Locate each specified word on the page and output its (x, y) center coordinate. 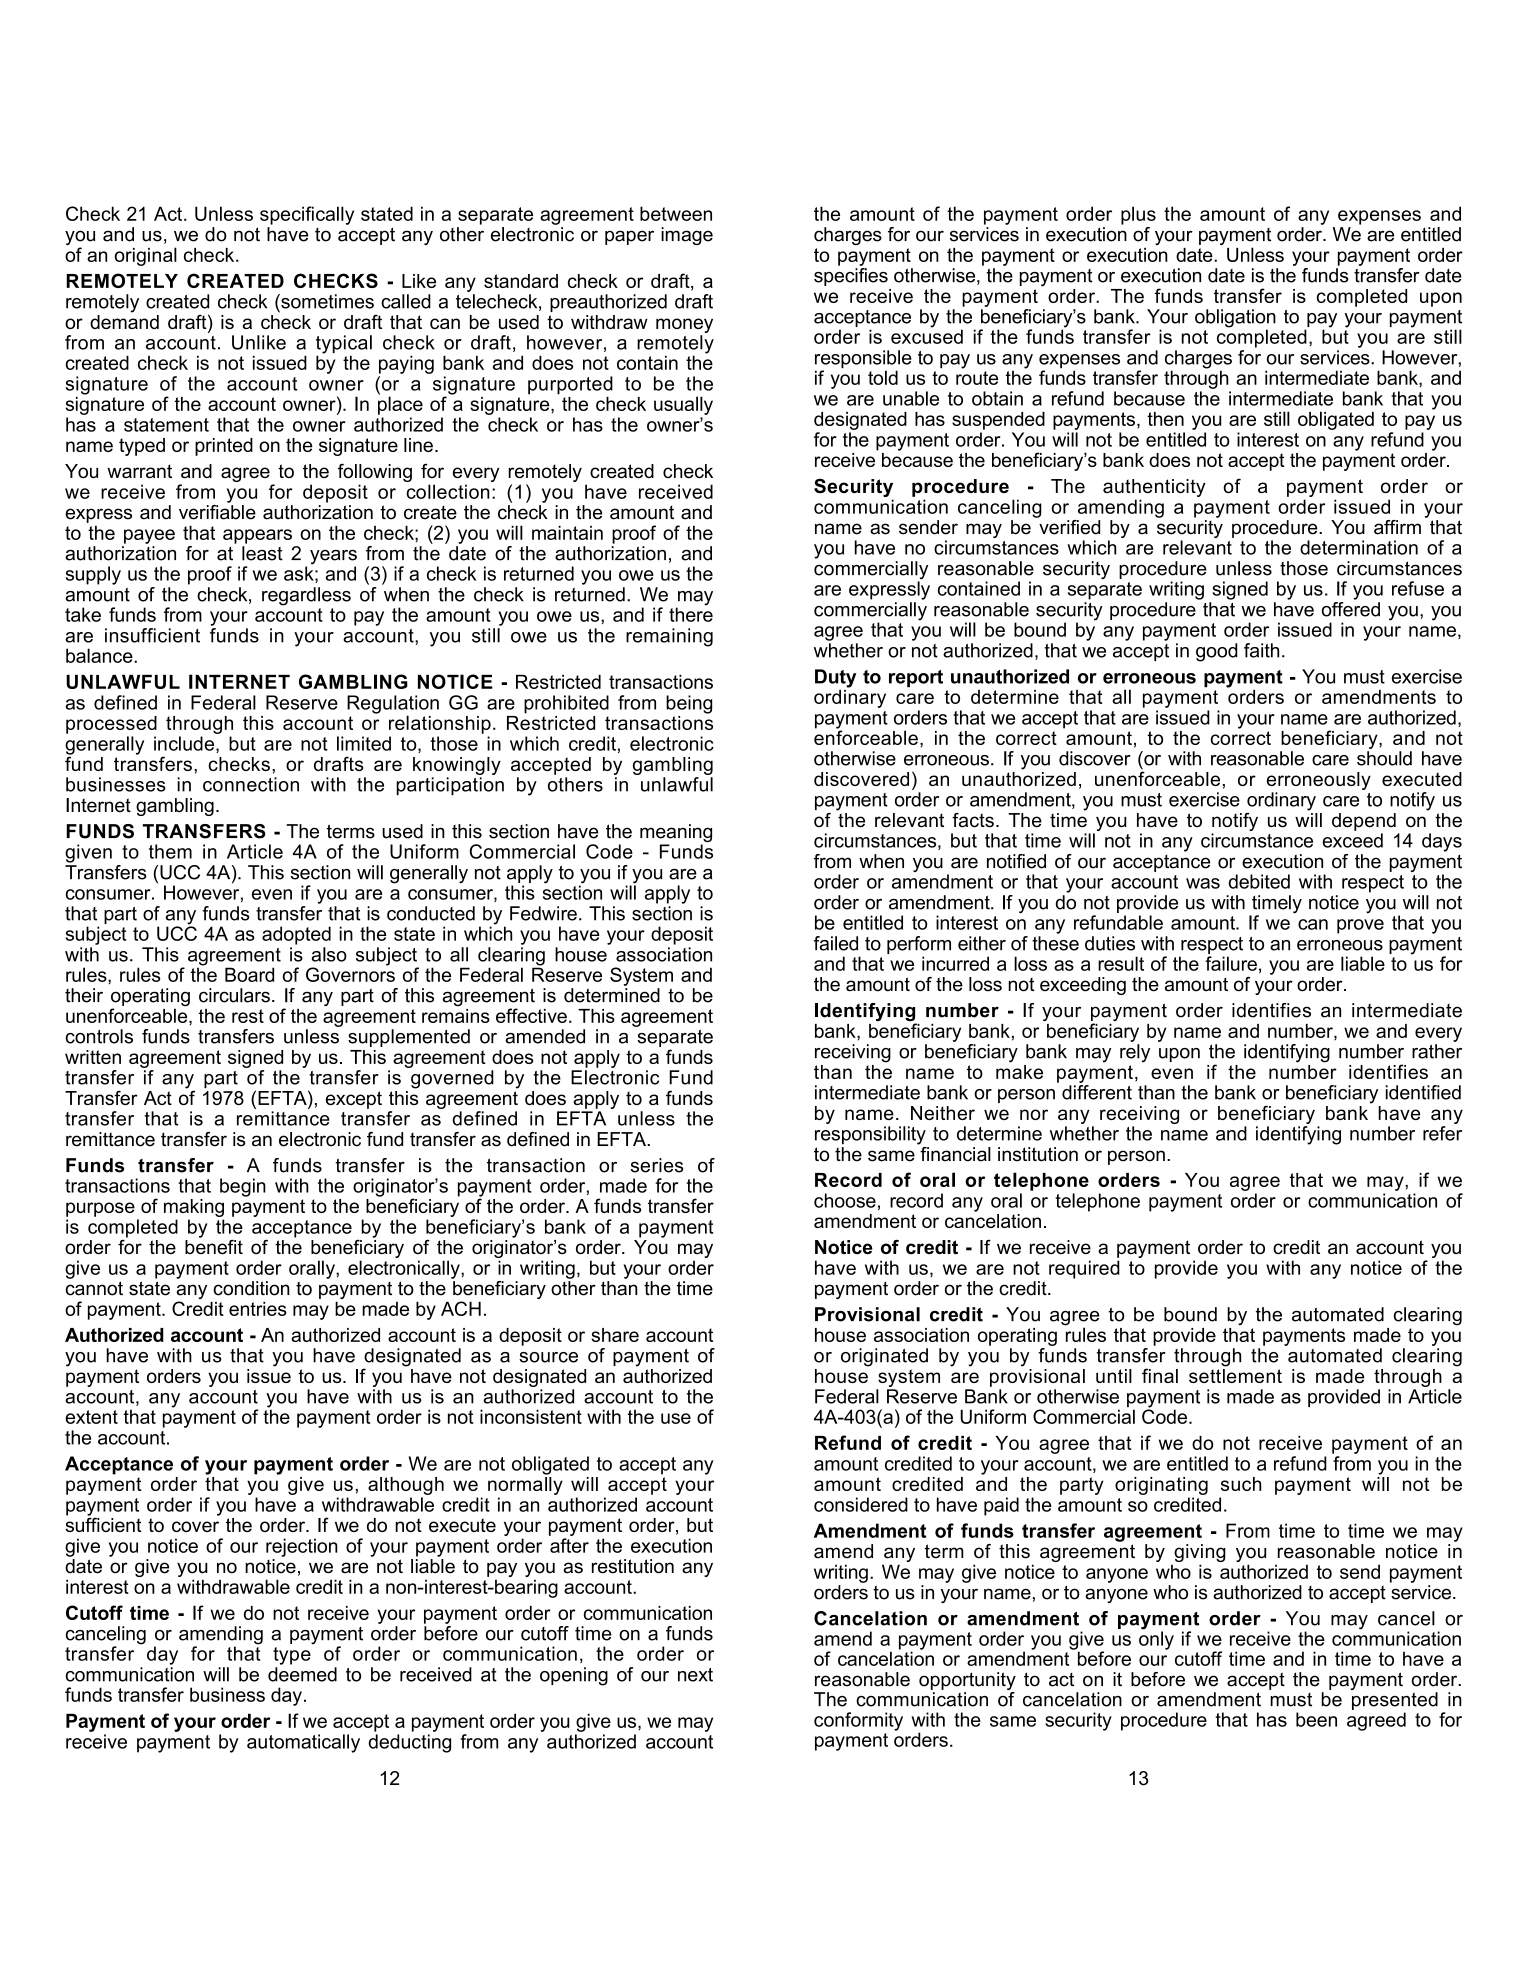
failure (1231, 963)
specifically (307, 215)
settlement (1235, 1374)
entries (258, 1308)
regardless (306, 596)
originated (884, 1357)
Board (249, 974)
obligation (1235, 319)
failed (836, 943)
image (687, 236)
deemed (302, 1674)
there (691, 613)
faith (1261, 650)
